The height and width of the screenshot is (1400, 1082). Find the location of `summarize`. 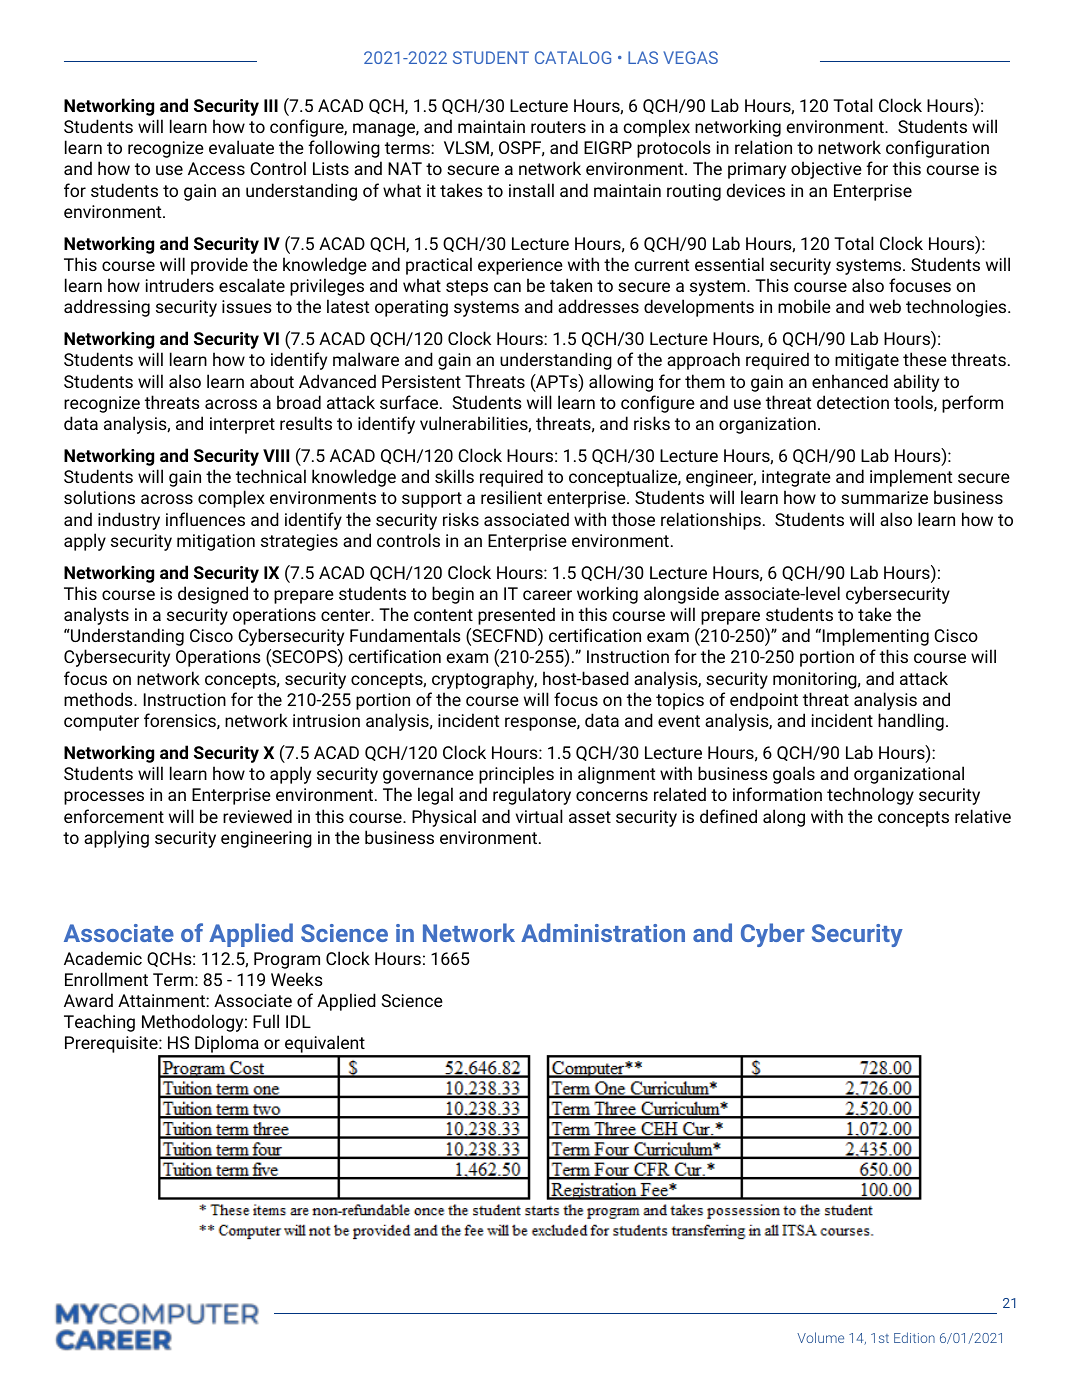

summarize is located at coordinates (884, 497).
